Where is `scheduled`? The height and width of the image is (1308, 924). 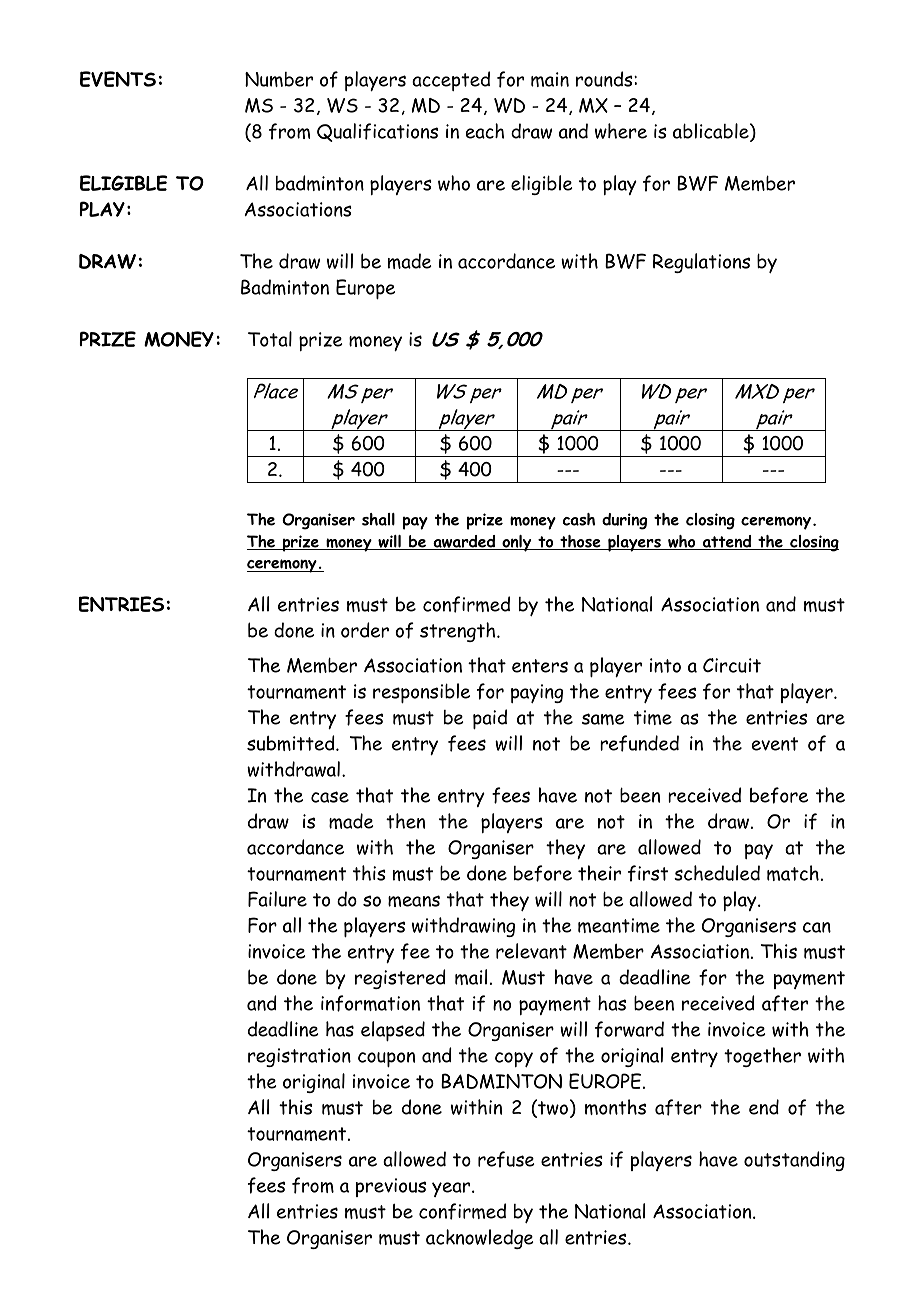
scheduled is located at coordinates (717, 873).
